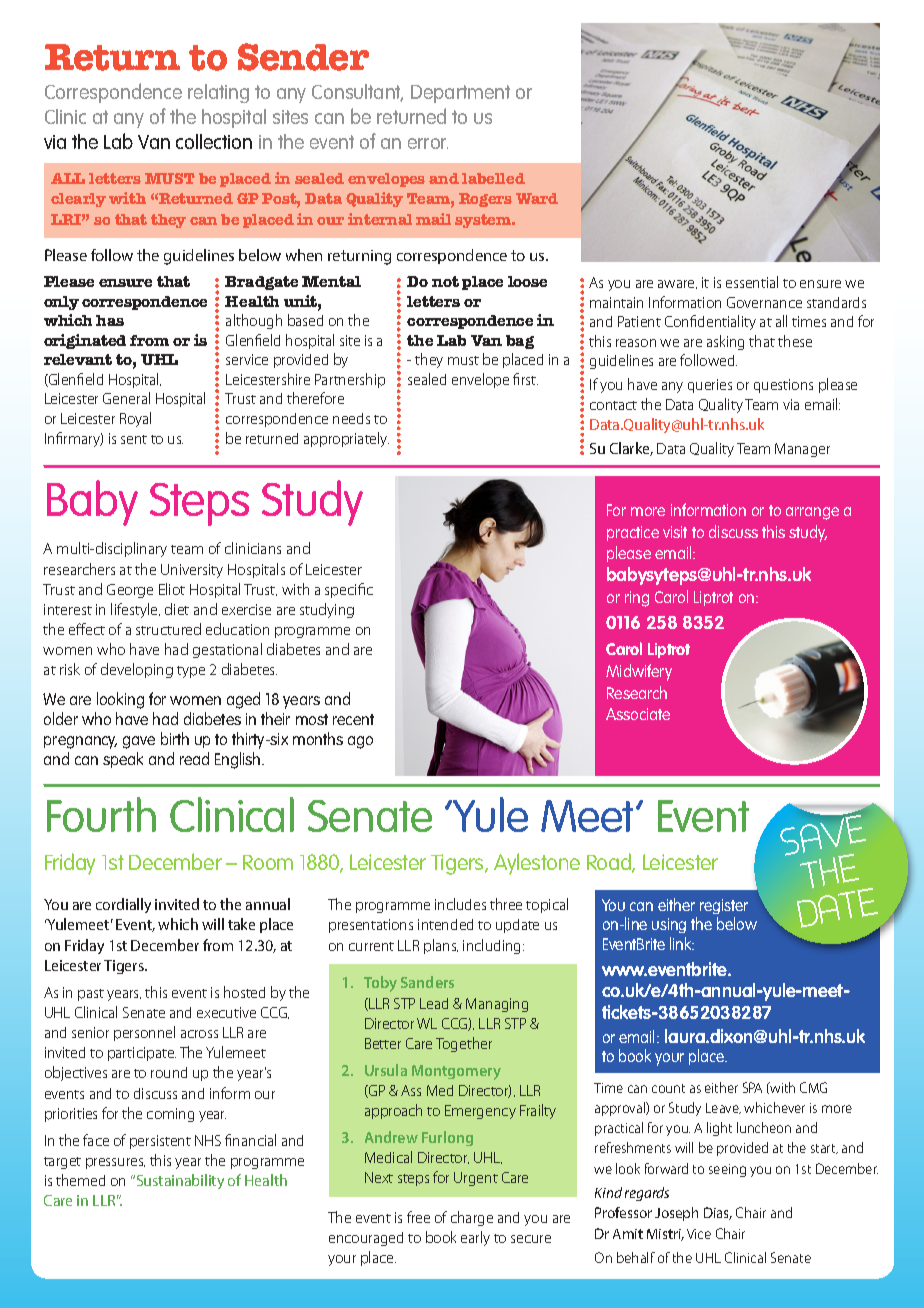  Describe the element at coordinates (472, 1218) in the document. I see `charge` at that location.
